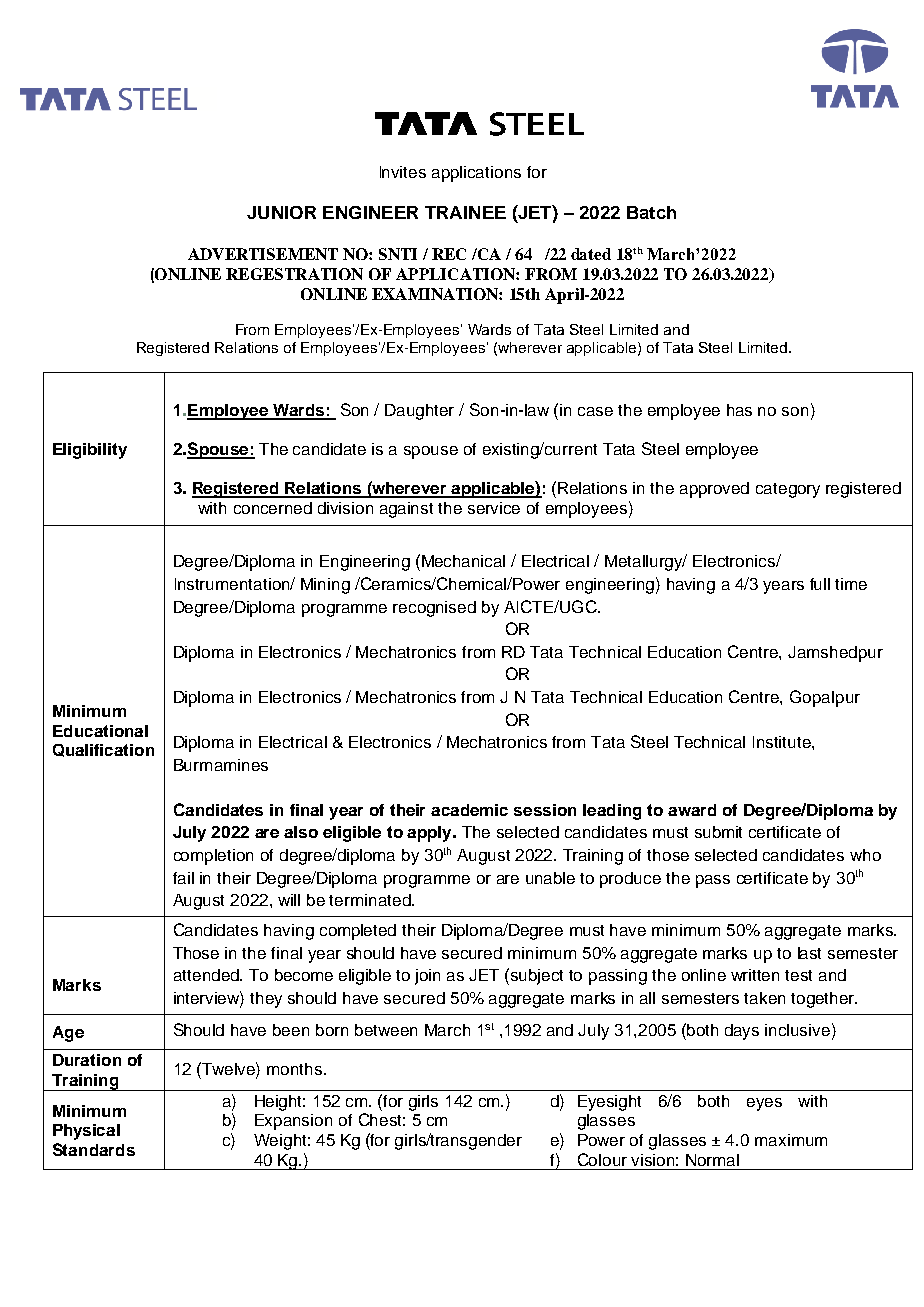 The width and height of the screenshot is (924, 1307). Describe the element at coordinates (550, 878) in the screenshot. I see `unable` at that location.
